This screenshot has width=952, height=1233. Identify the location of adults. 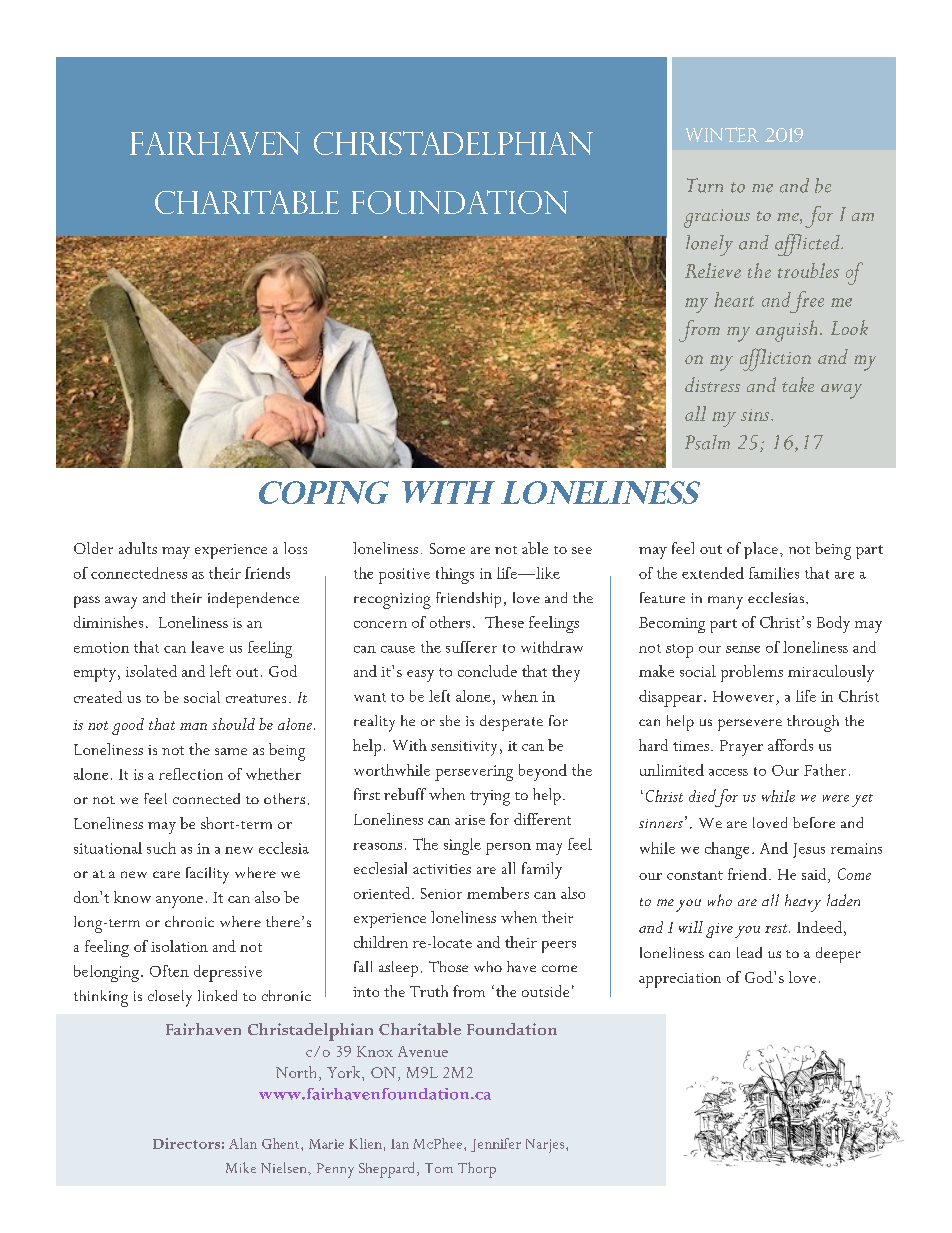
(138, 548).
